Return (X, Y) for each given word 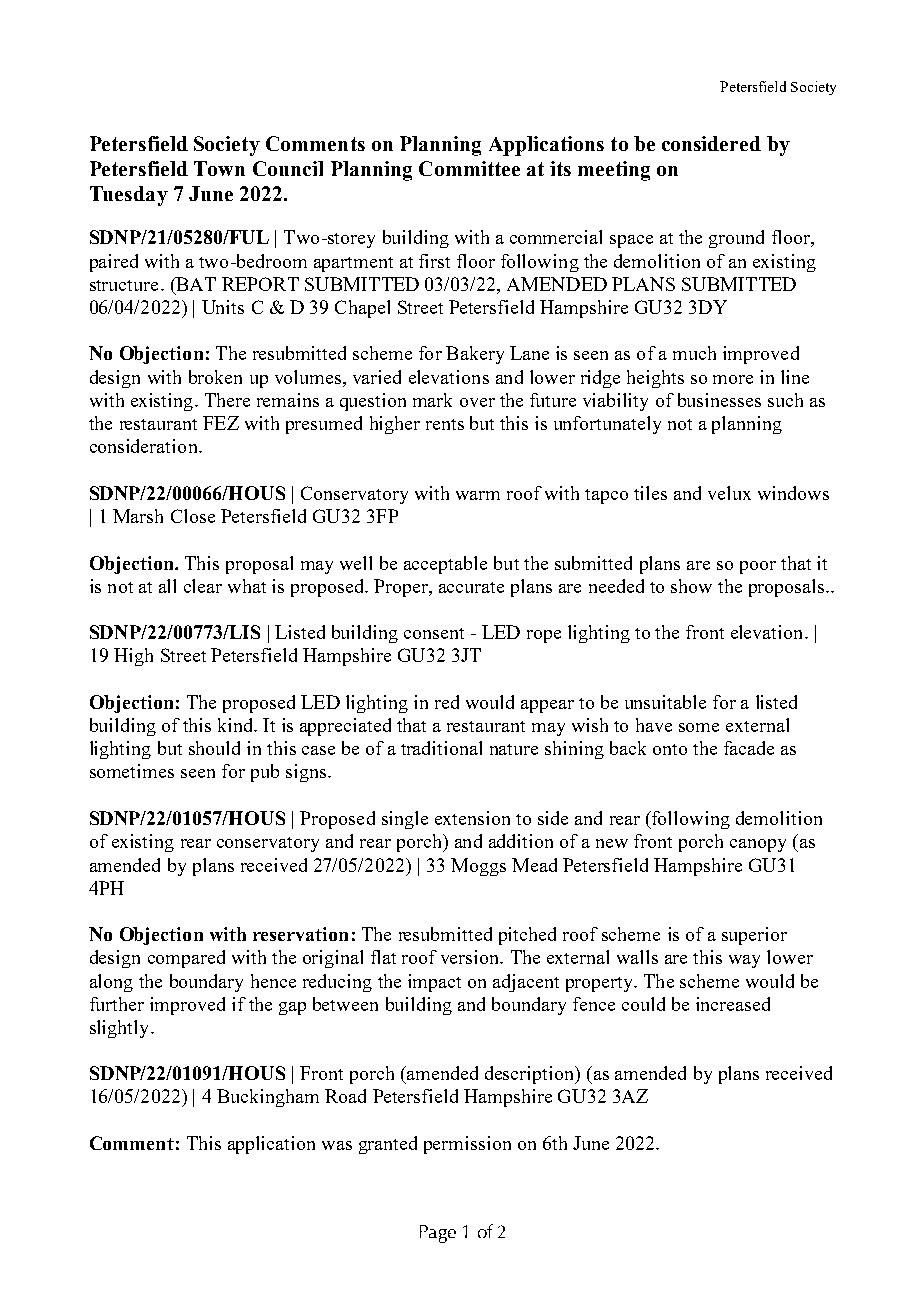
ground (736, 239)
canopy (758, 845)
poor (758, 567)
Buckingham (268, 1098)
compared (186, 959)
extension (472, 818)
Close (193, 516)
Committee (469, 168)
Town (219, 168)
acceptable (445, 565)
